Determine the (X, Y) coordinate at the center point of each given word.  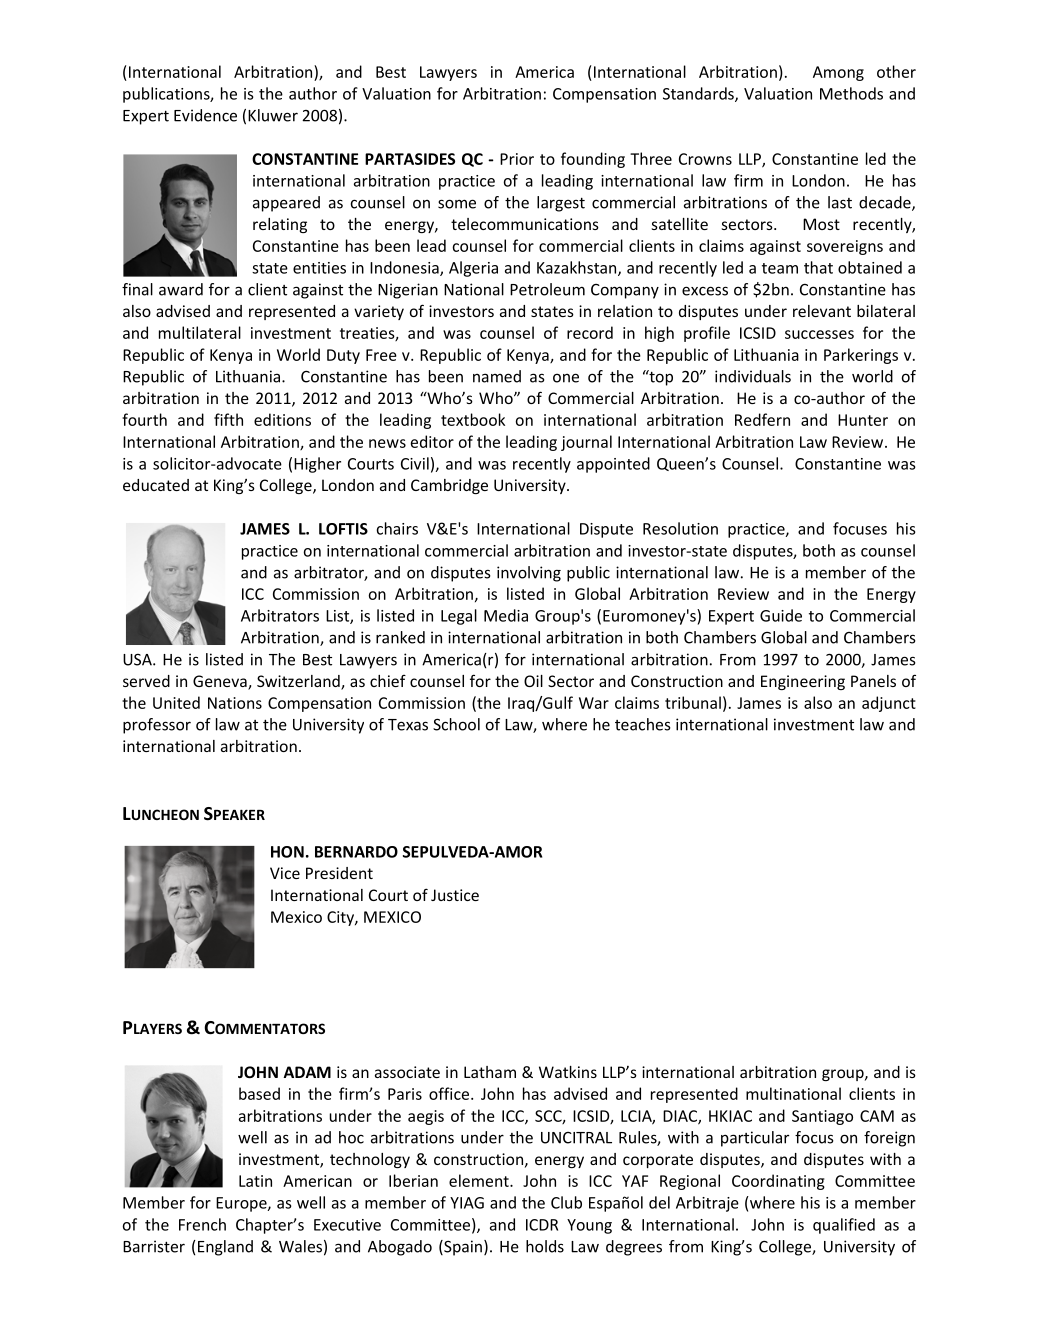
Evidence (205, 115)
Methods (851, 93)
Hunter (863, 420)
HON (287, 852)
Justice (455, 895)
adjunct (889, 704)
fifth (228, 419)
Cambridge (449, 486)
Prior (517, 159)
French (202, 1224)
